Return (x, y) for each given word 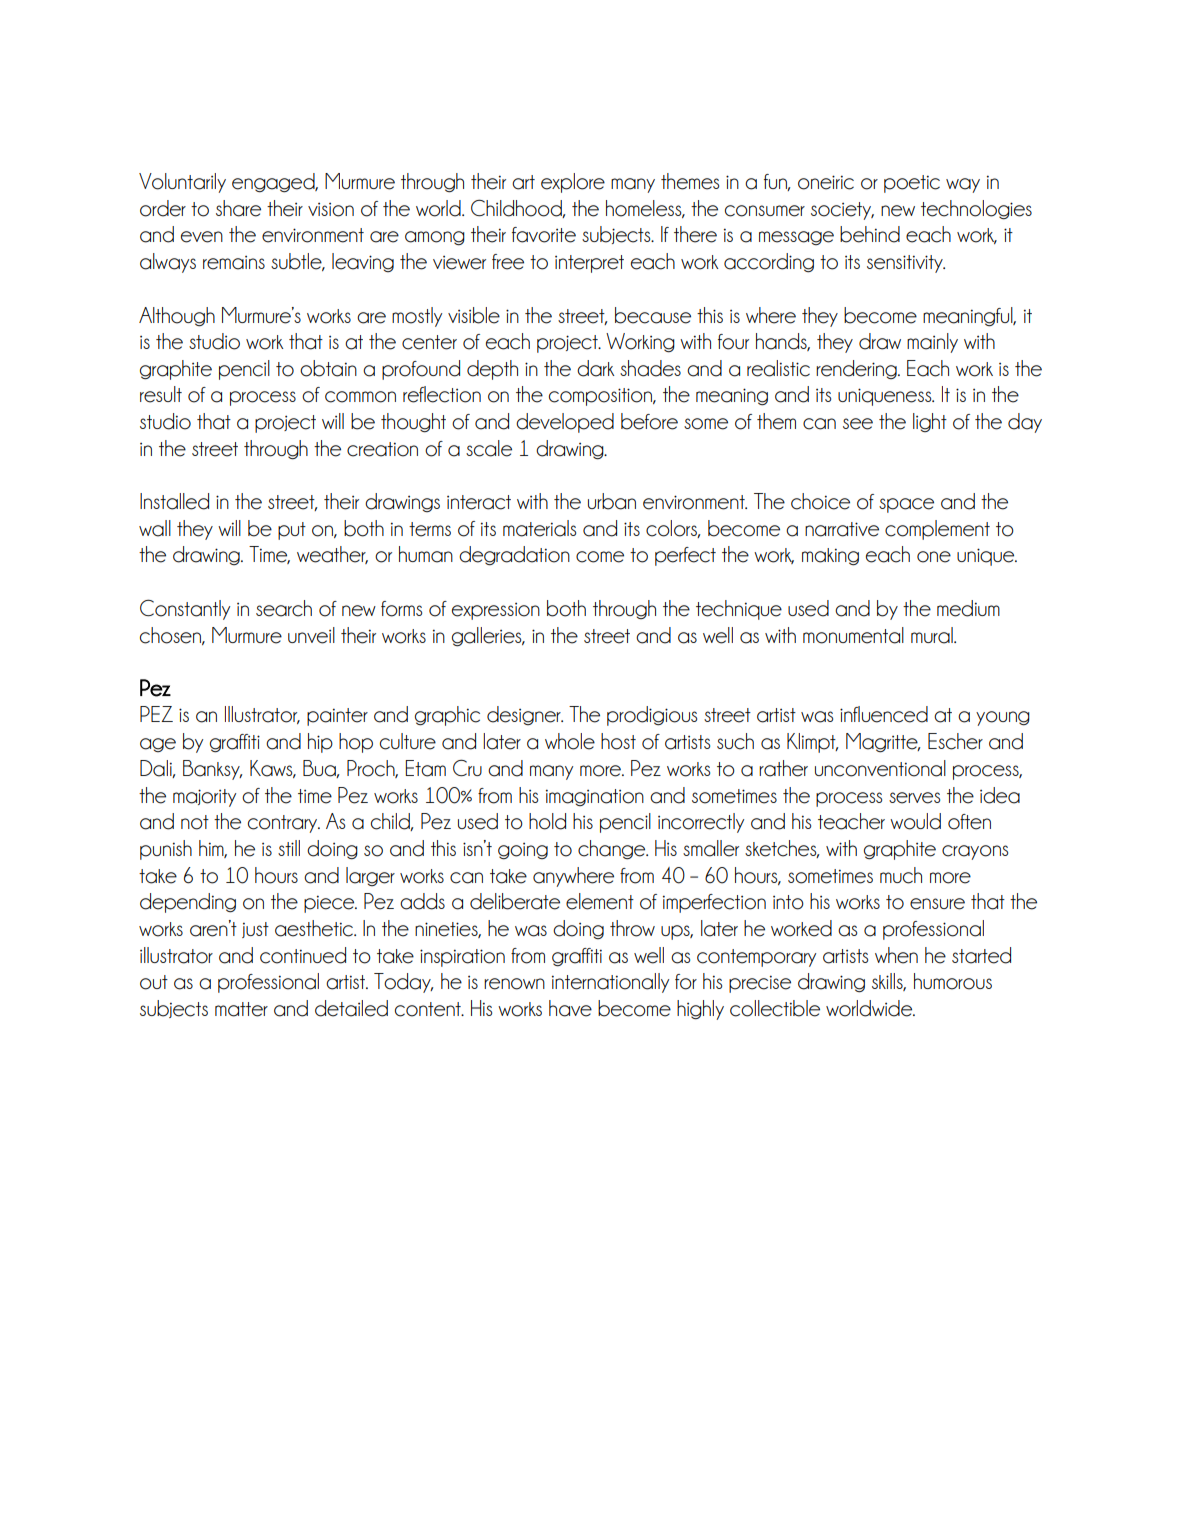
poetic (912, 184)
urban (612, 501)
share (238, 208)
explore (573, 183)
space (906, 505)
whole (570, 741)
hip (320, 743)
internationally (610, 983)
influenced (884, 714)
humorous (953, 981)
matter (241, 1009)
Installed (174, 501)
